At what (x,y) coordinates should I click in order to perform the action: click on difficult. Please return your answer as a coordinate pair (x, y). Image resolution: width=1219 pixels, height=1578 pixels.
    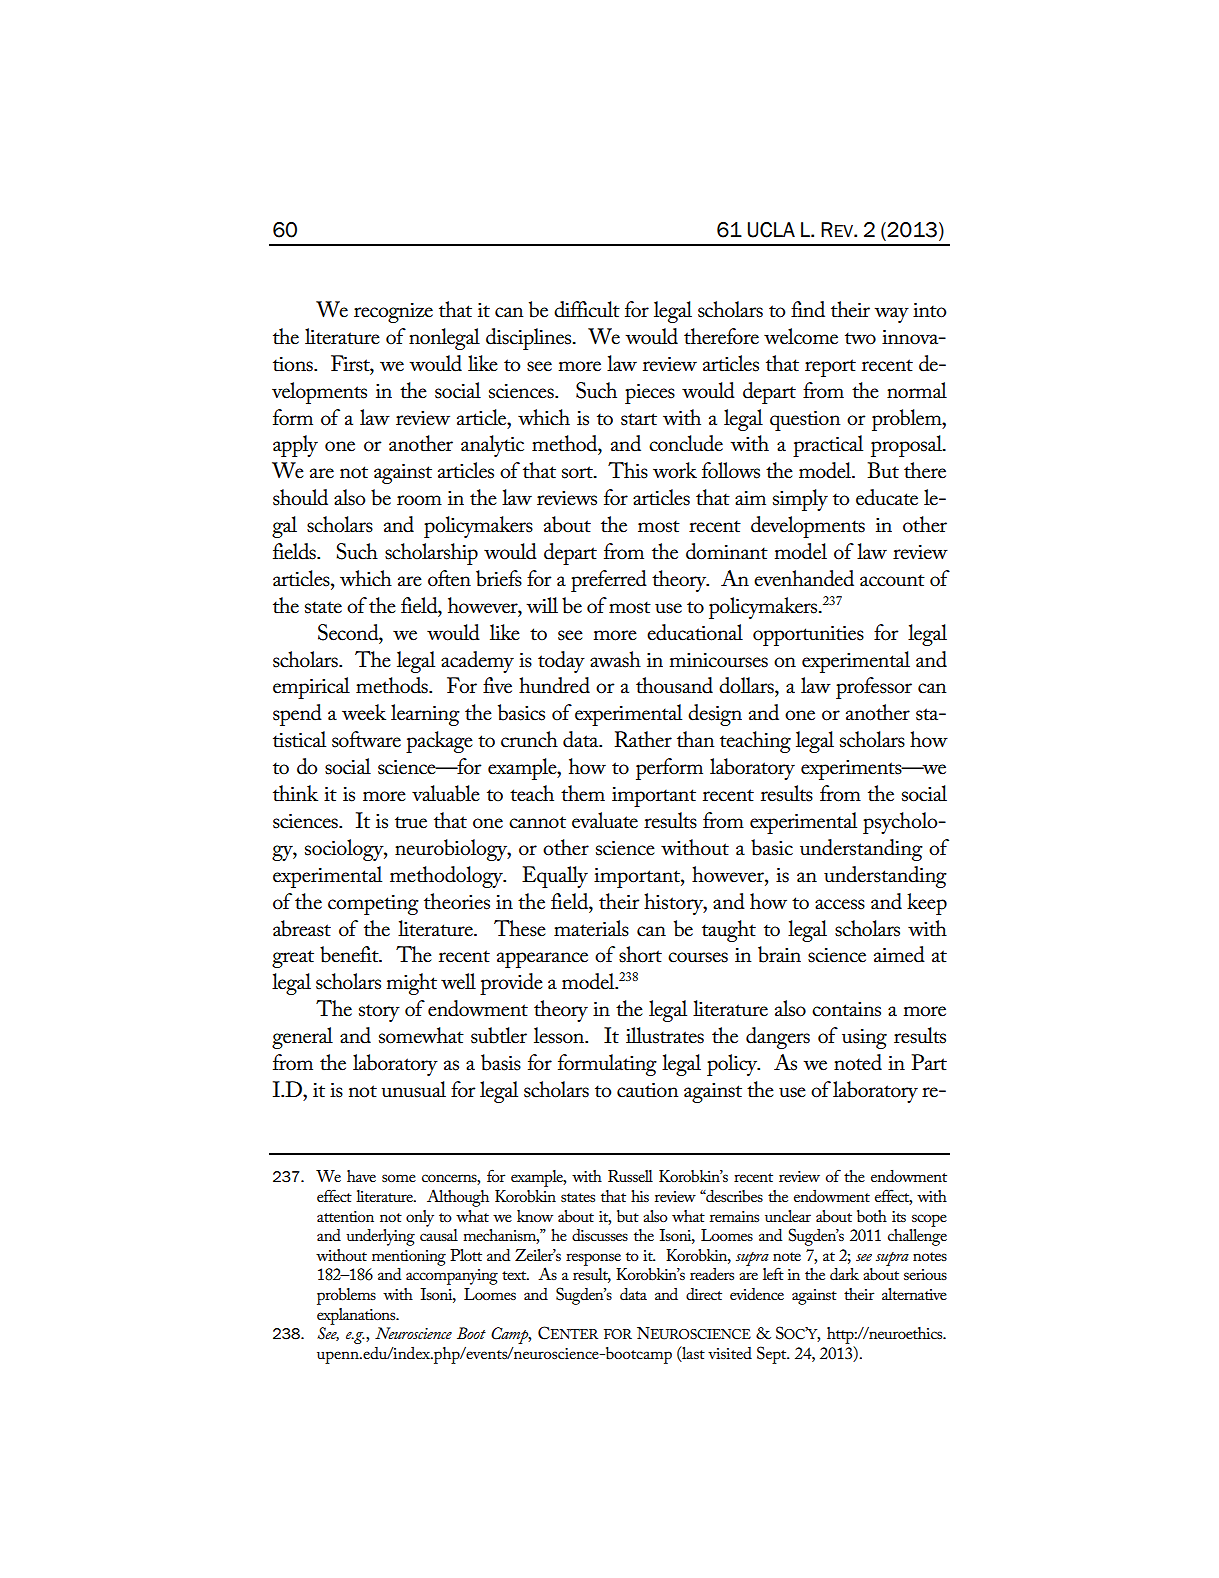
    Looking at the image, I should click on (587, 309).
